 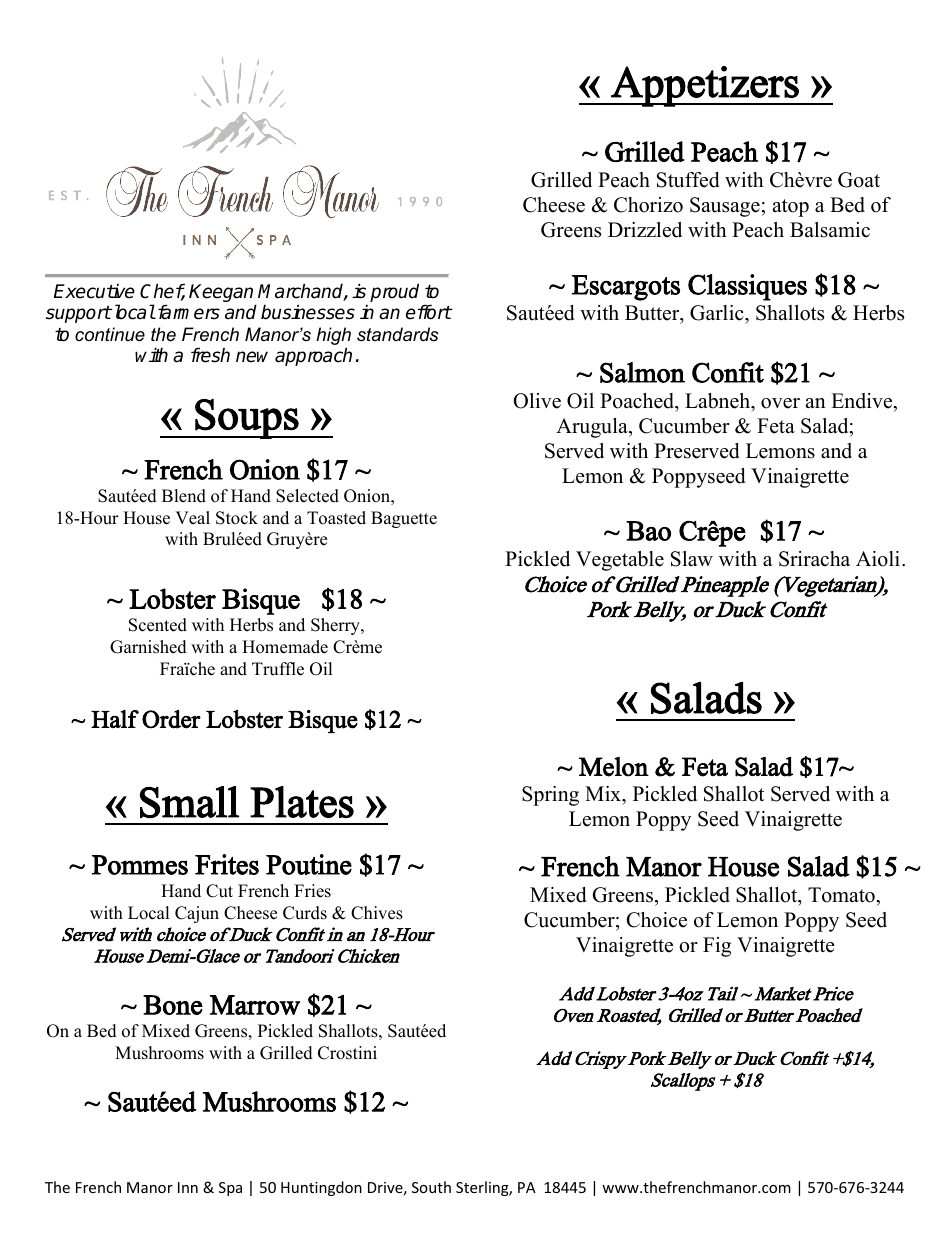 What do you see at coordinates (780, 403) in the image?
I see `over` at bounding box center [780, 403].
